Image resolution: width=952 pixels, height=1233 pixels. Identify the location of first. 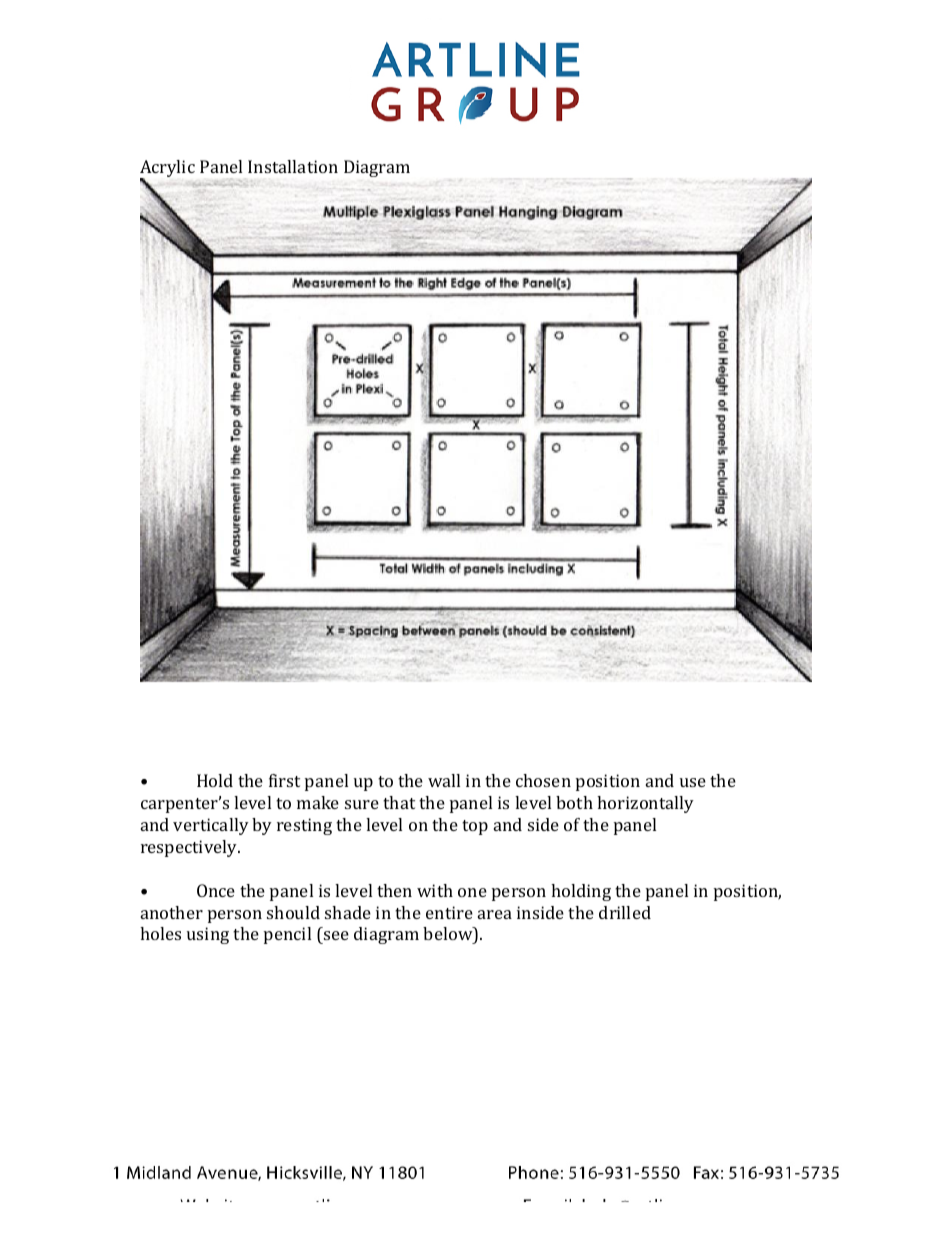
(284, 780).
